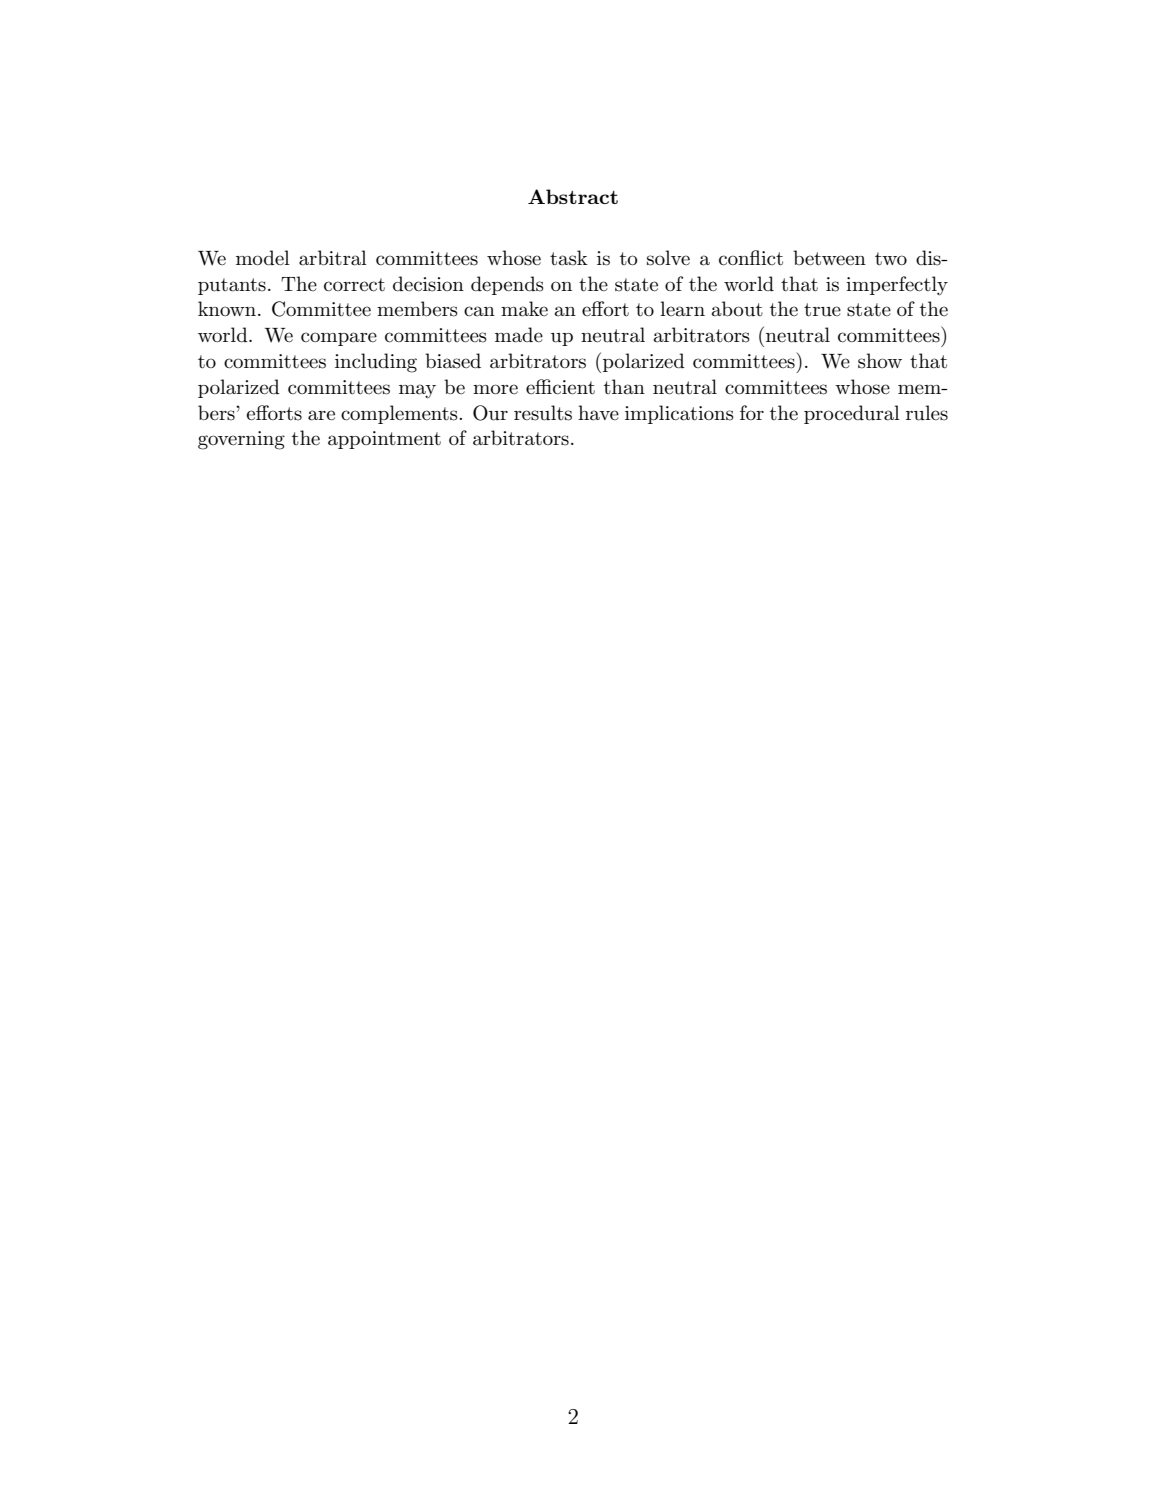 The width and height of the screenshot is (1164, 1507). Describe the element at coordinates (384, 440) in the screenshot. I see `appointment` at that location.
